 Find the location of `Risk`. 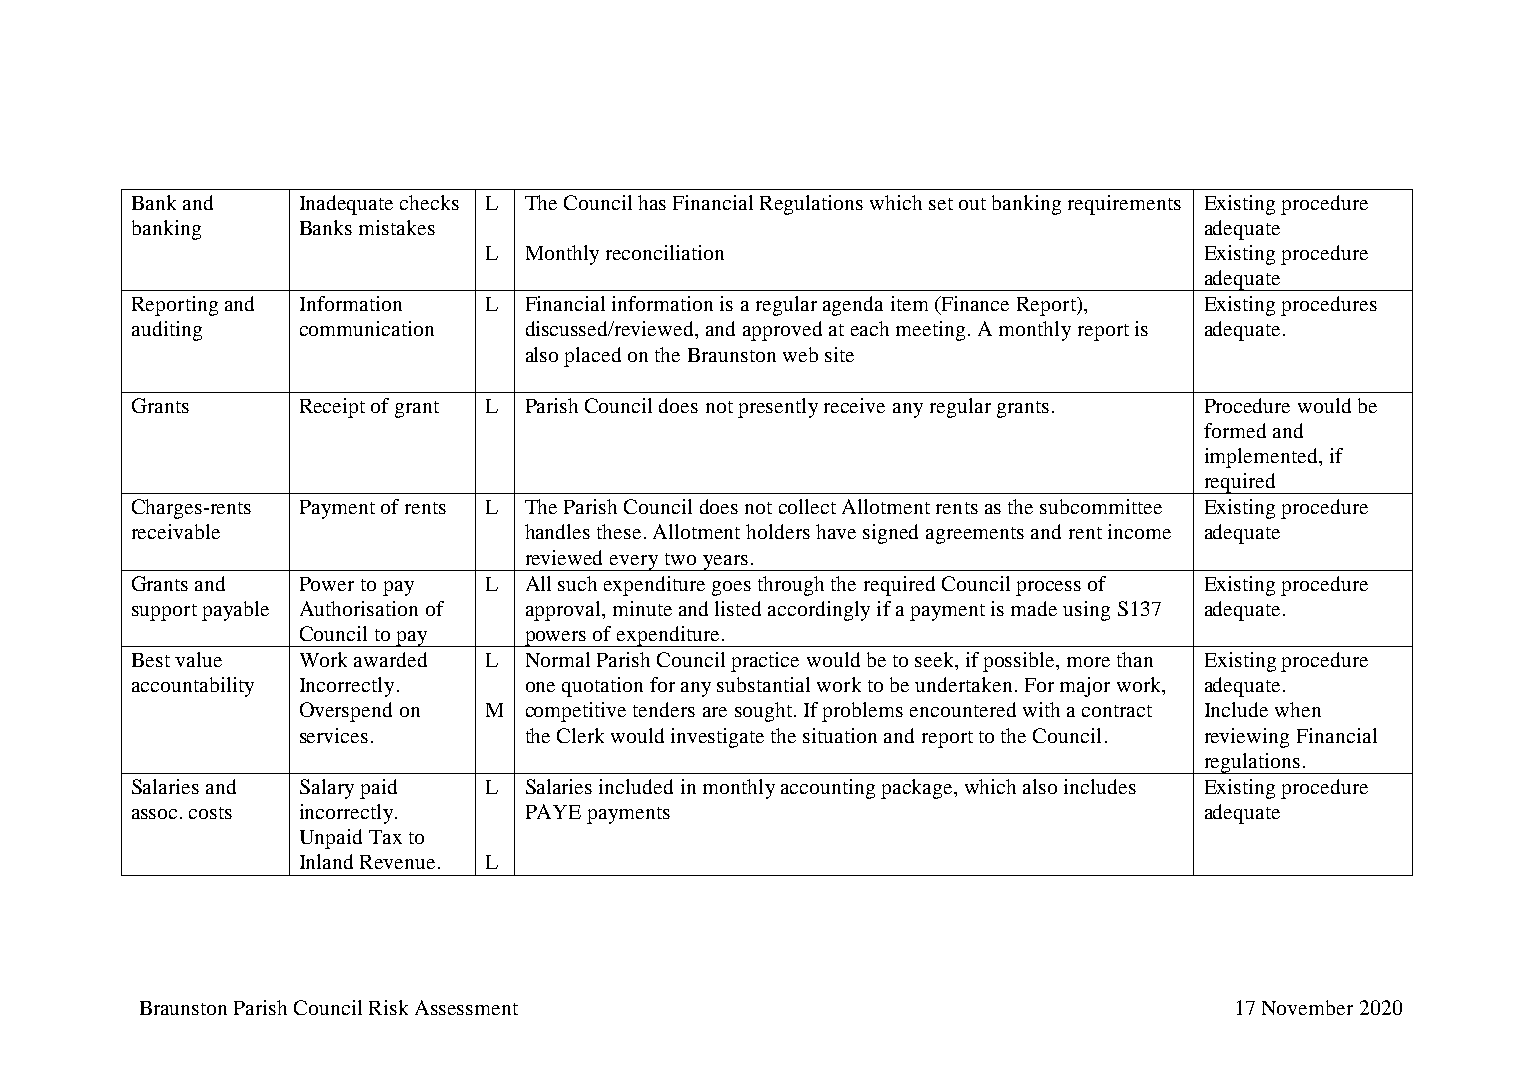

Risk is located at coordinates (388, 1007).
